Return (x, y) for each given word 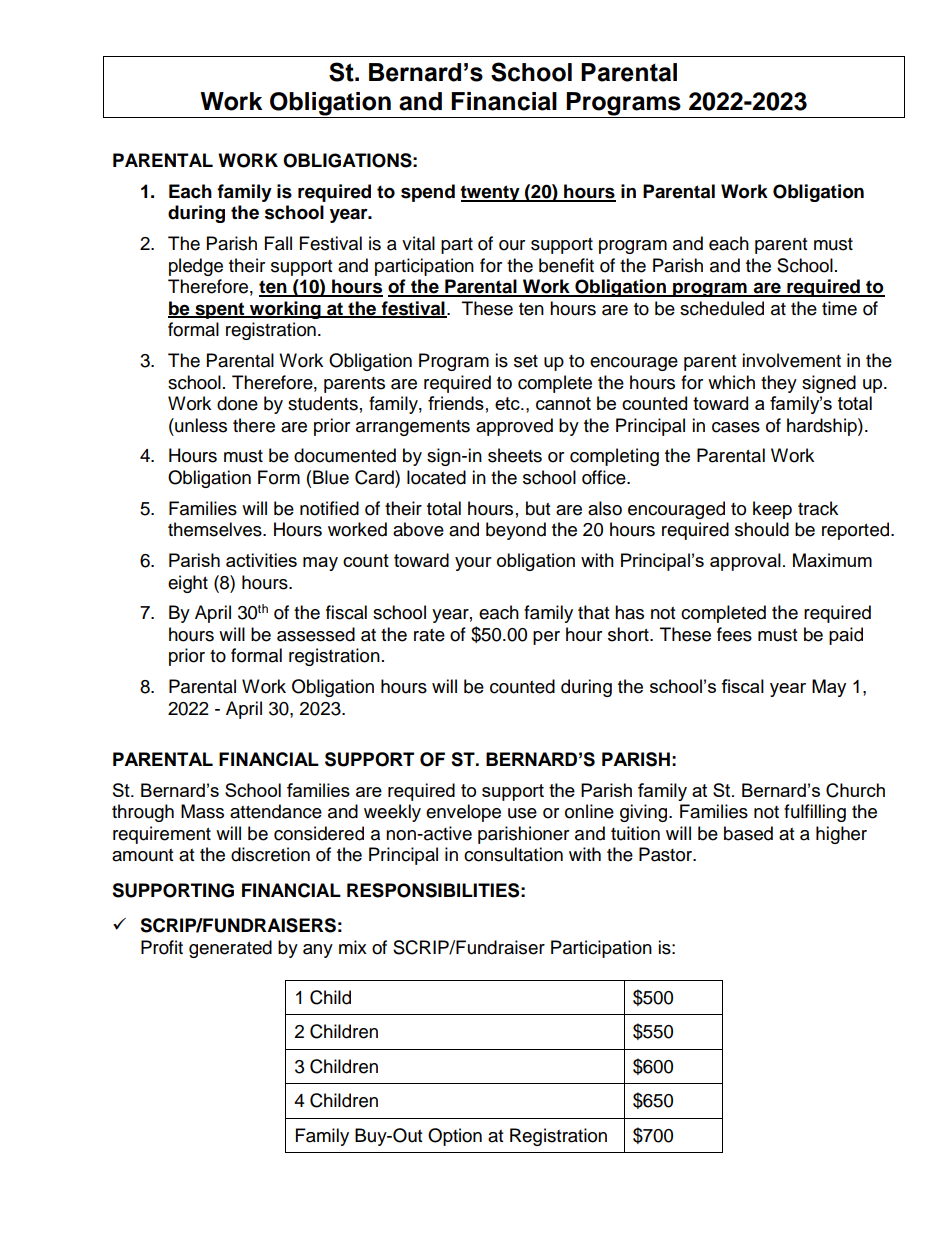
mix (353, 947)
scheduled (722, 308)
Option (455, 1137)
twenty (491, 193)
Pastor (666, 854)
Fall (278, 243)
